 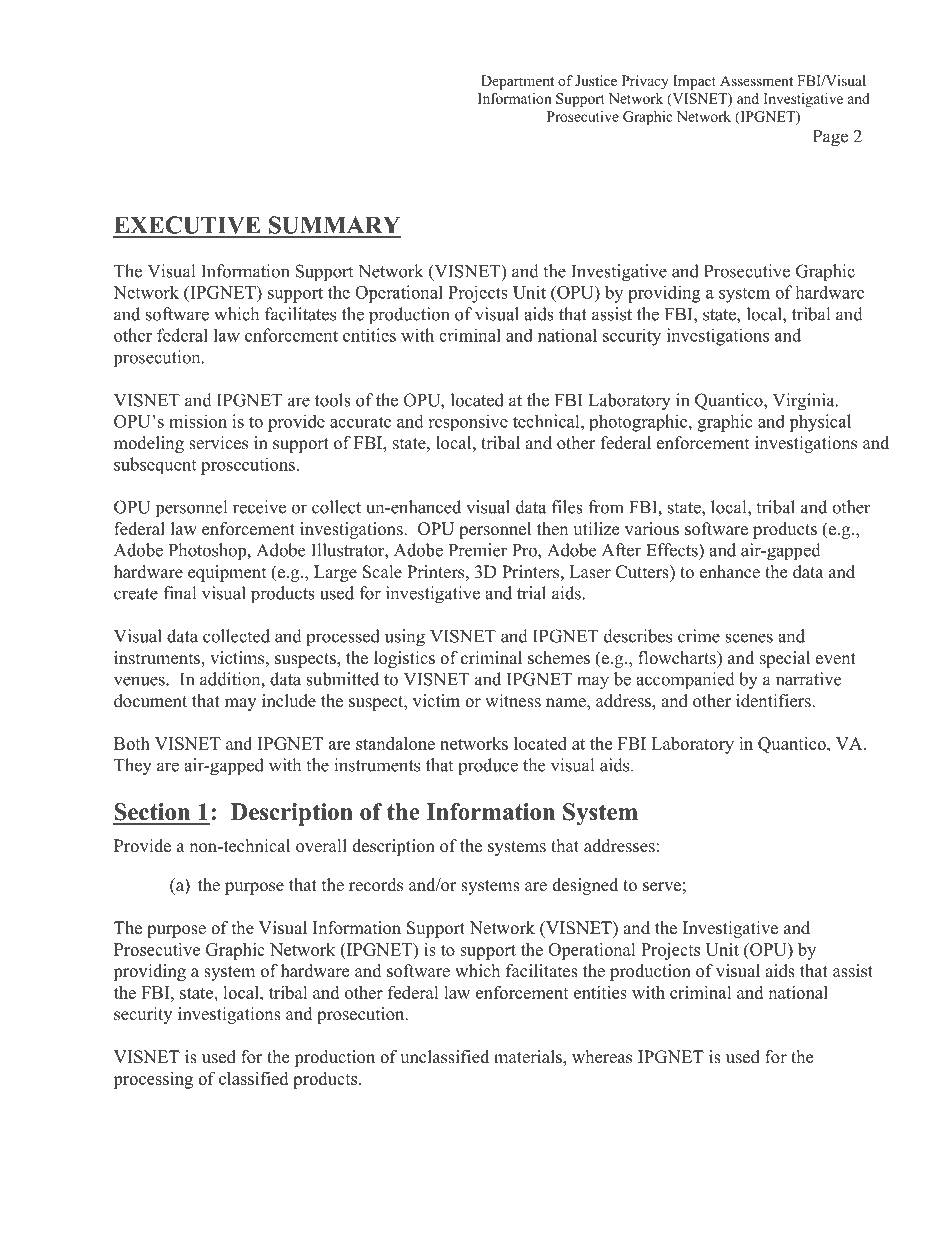 I want to click on mission, so click(x=198, y=421).
